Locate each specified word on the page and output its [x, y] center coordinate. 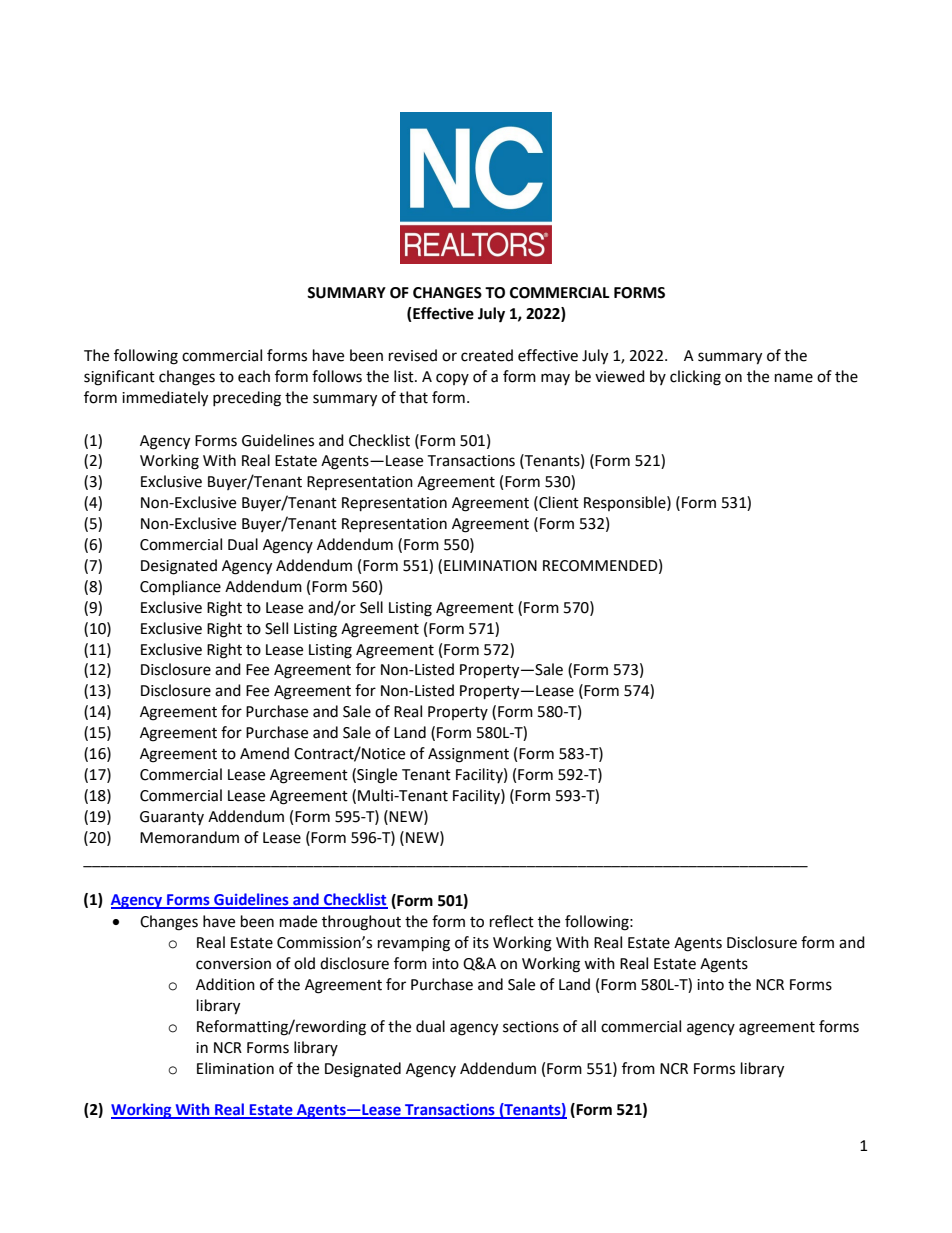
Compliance [180, 588]
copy [452, 379]
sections [531, 1027]
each [254, 376]
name [794, 378]
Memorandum [189, 837]
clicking [695, 378]
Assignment [468, 755]
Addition [225, 984]
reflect [512, 921]
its [481, 943]
